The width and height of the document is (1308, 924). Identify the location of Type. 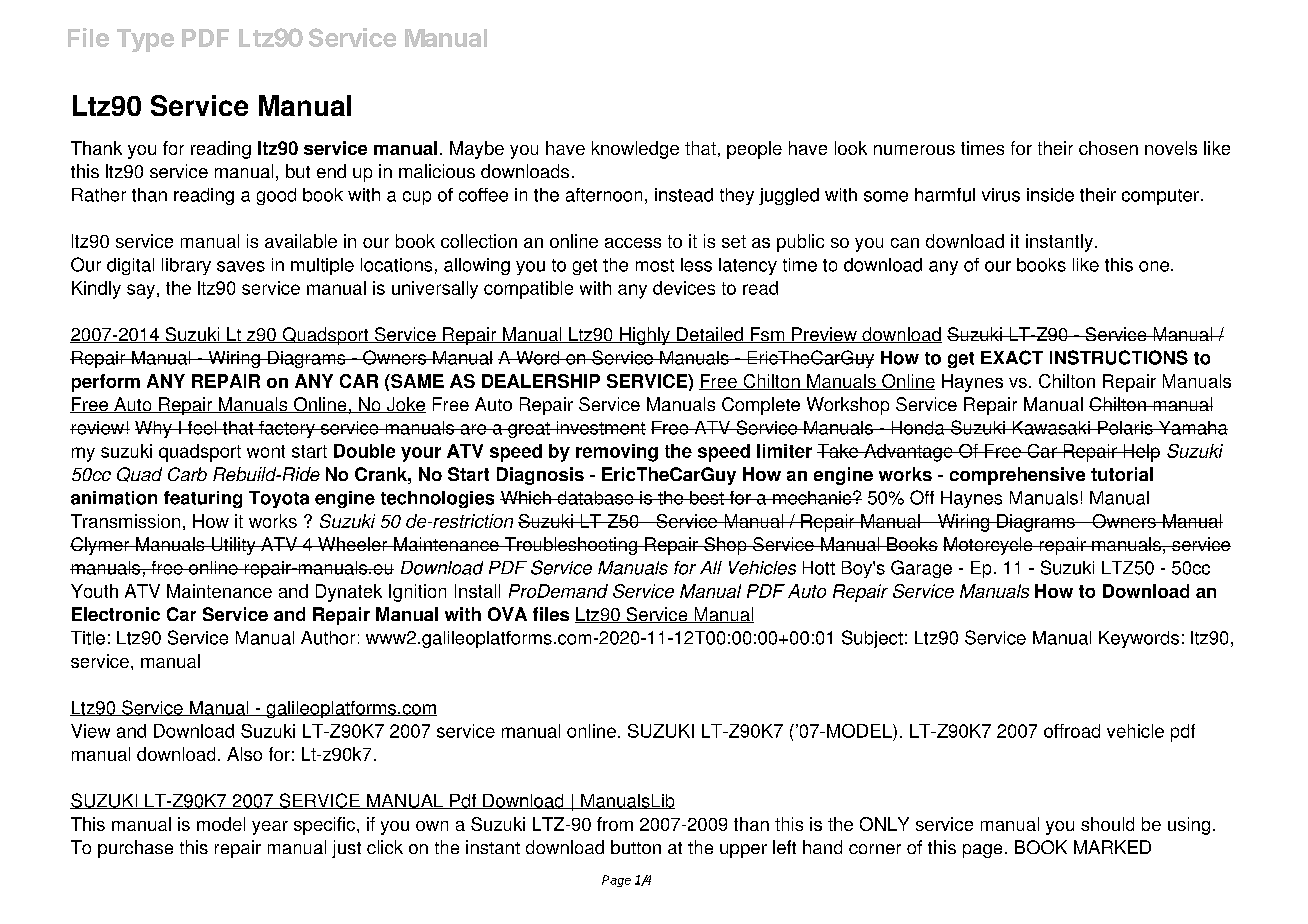
(145, 40).
